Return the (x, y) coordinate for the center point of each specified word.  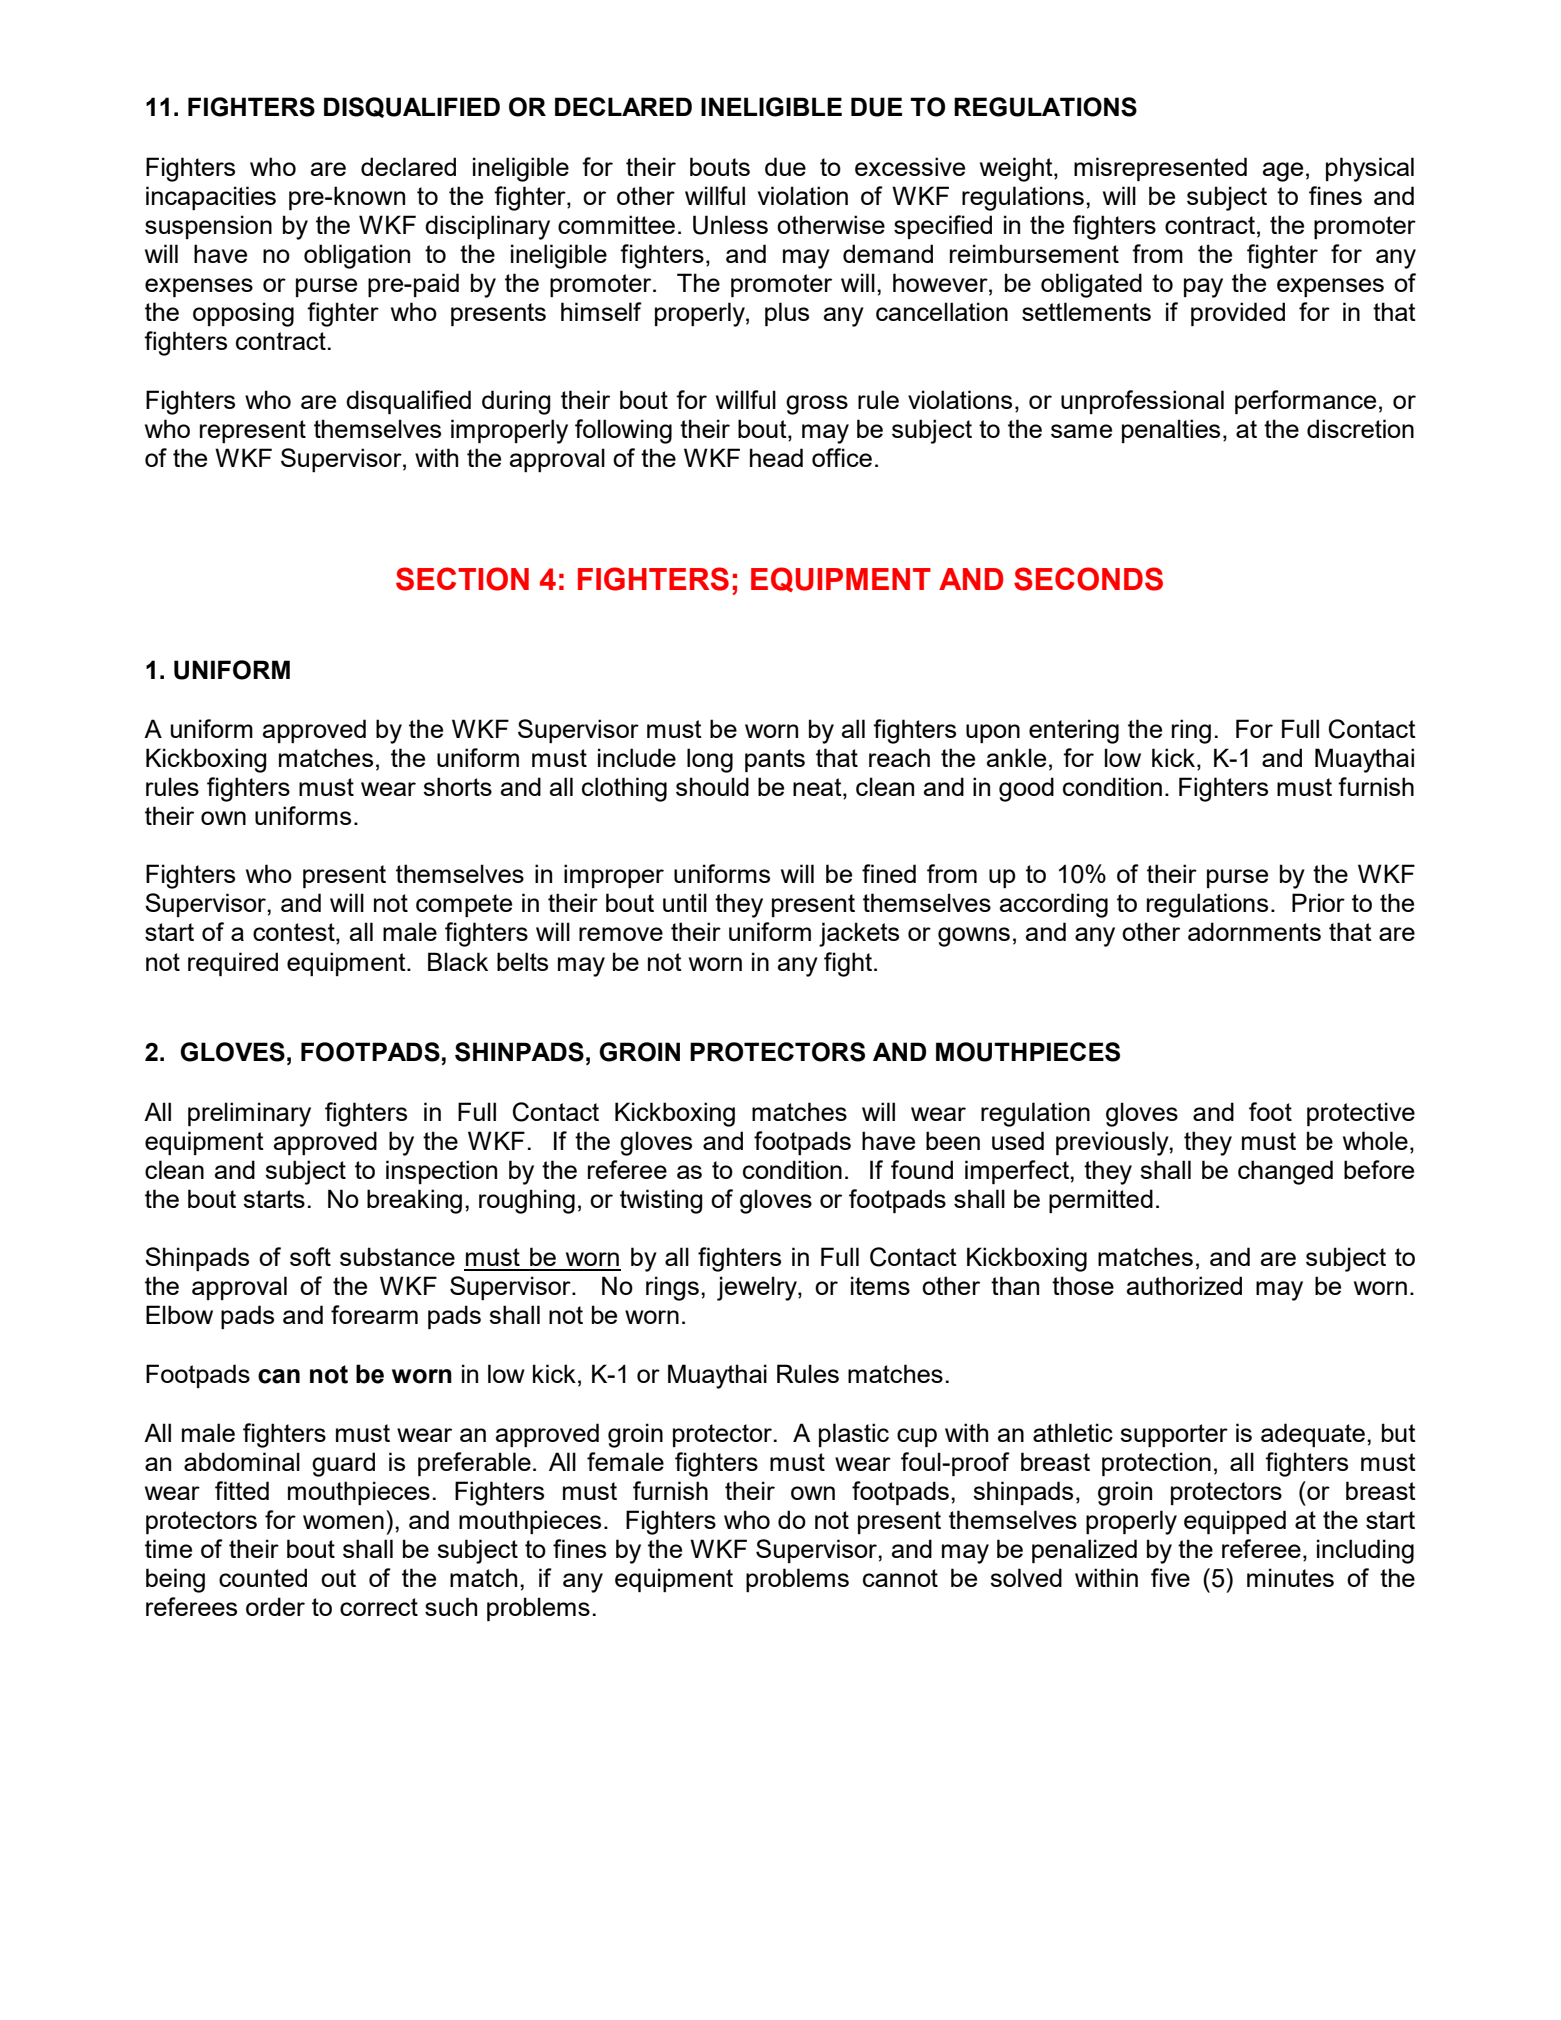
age (1283, 172)
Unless (730, 225)
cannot (900, 1578)
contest (295, 933)
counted (263, 1577)
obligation (357, 256)
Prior (1318, 902)
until (685, 902)
